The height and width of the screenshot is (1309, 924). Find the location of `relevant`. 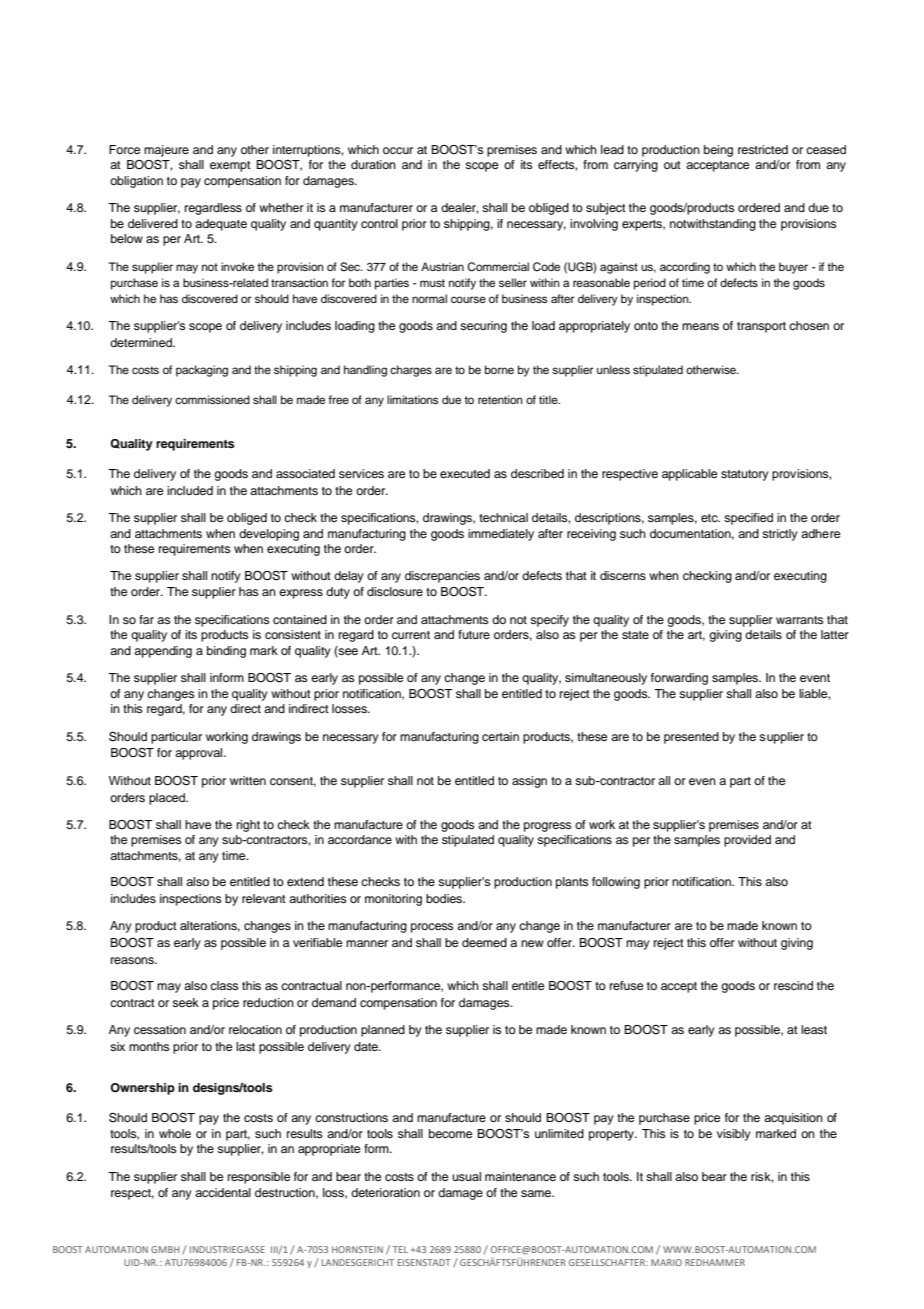

relevant is located at coordinates (264, 898).
